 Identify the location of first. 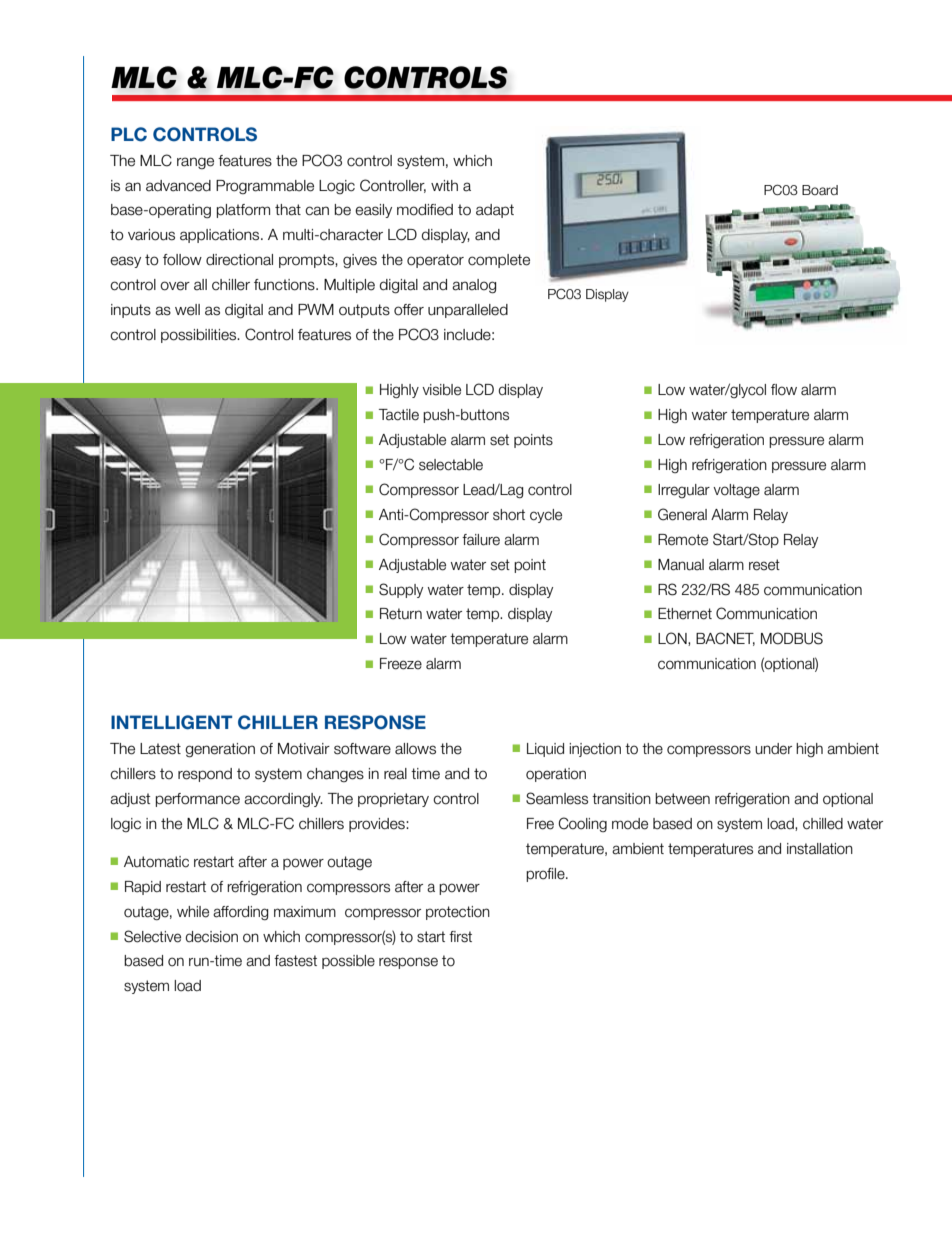
(460, 937).
